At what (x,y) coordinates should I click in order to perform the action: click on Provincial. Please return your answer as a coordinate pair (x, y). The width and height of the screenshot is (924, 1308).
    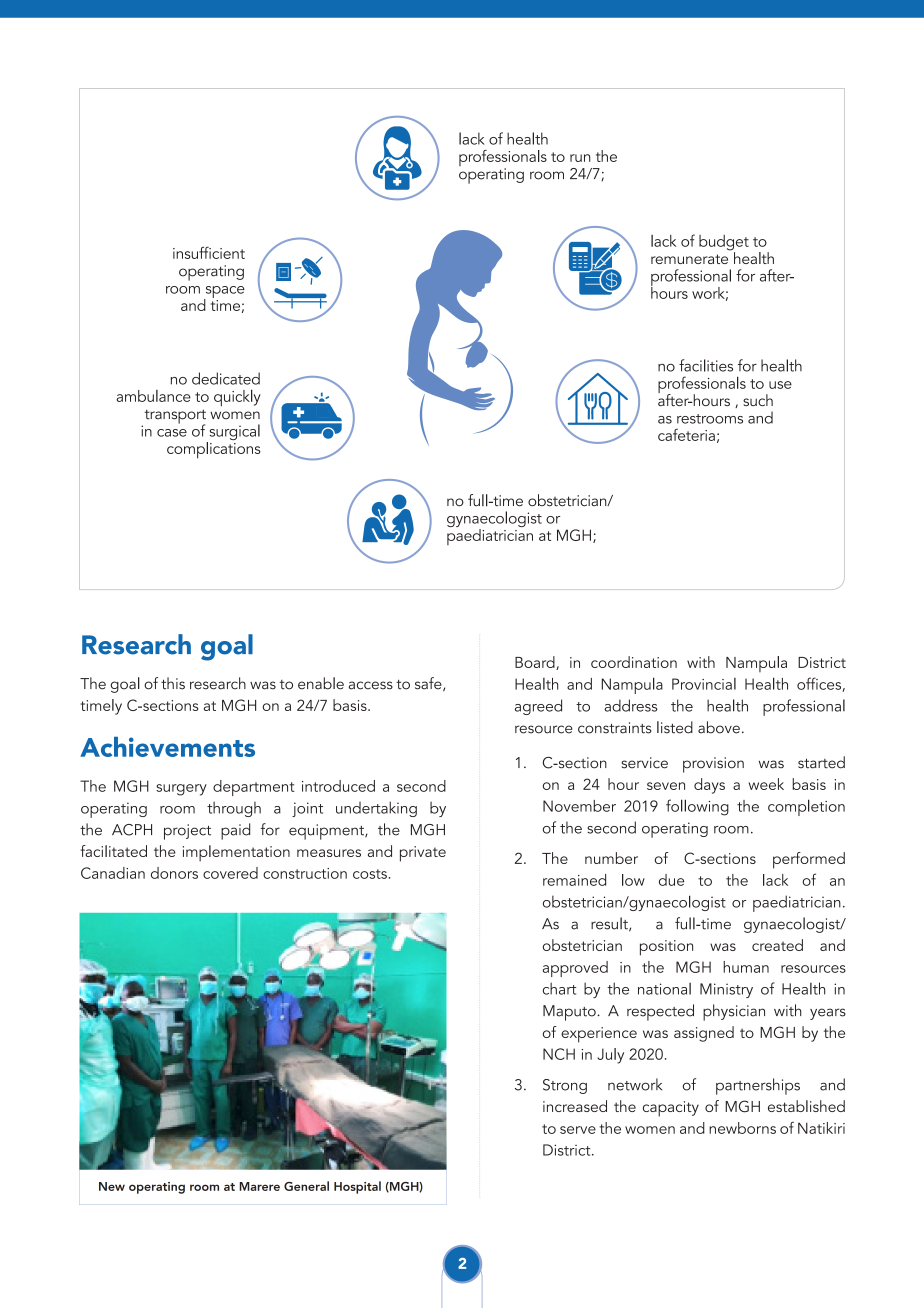
    Looking at the image, I should click on (704, 684).
